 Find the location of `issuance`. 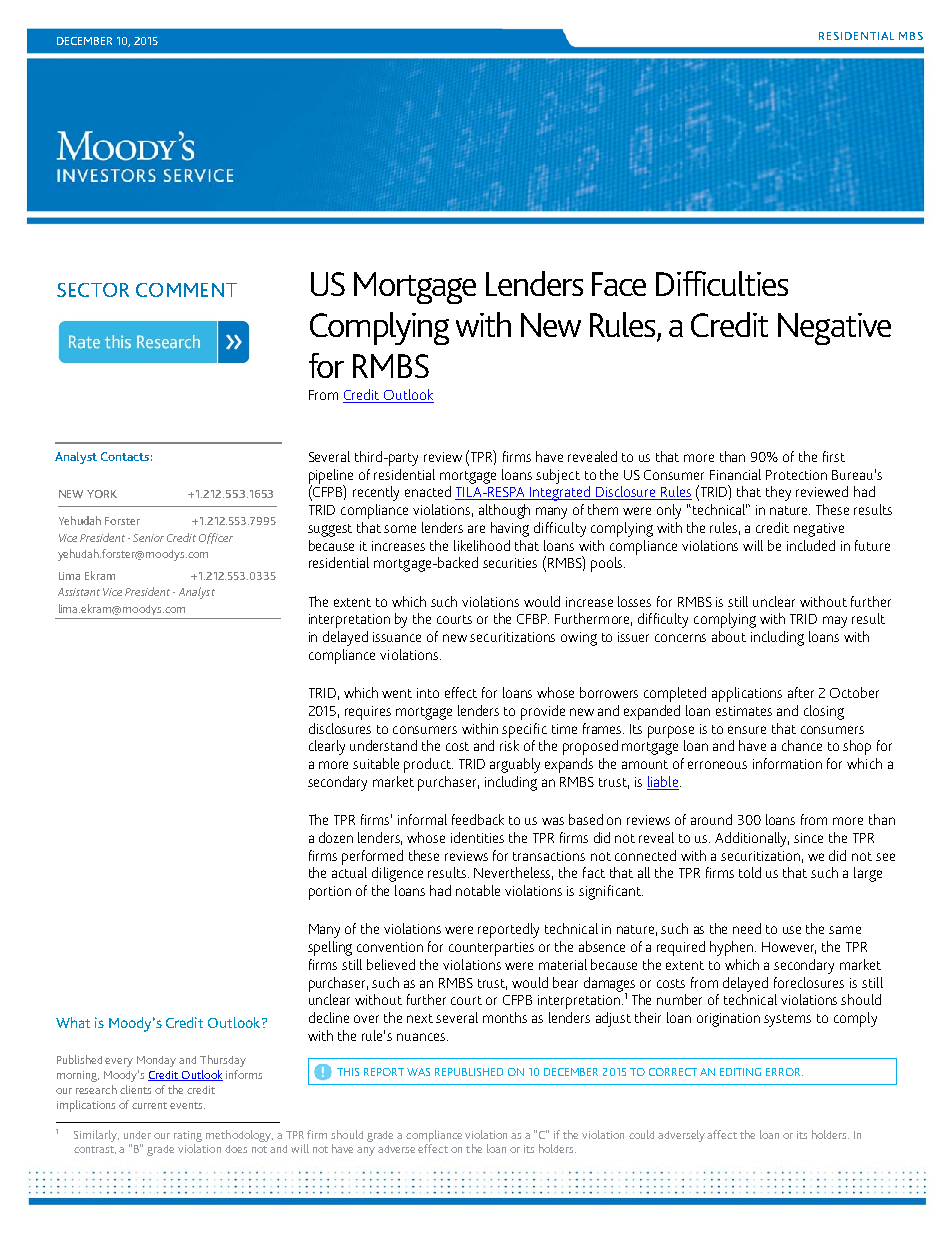

issuance is located at coordinates (397, 637).
